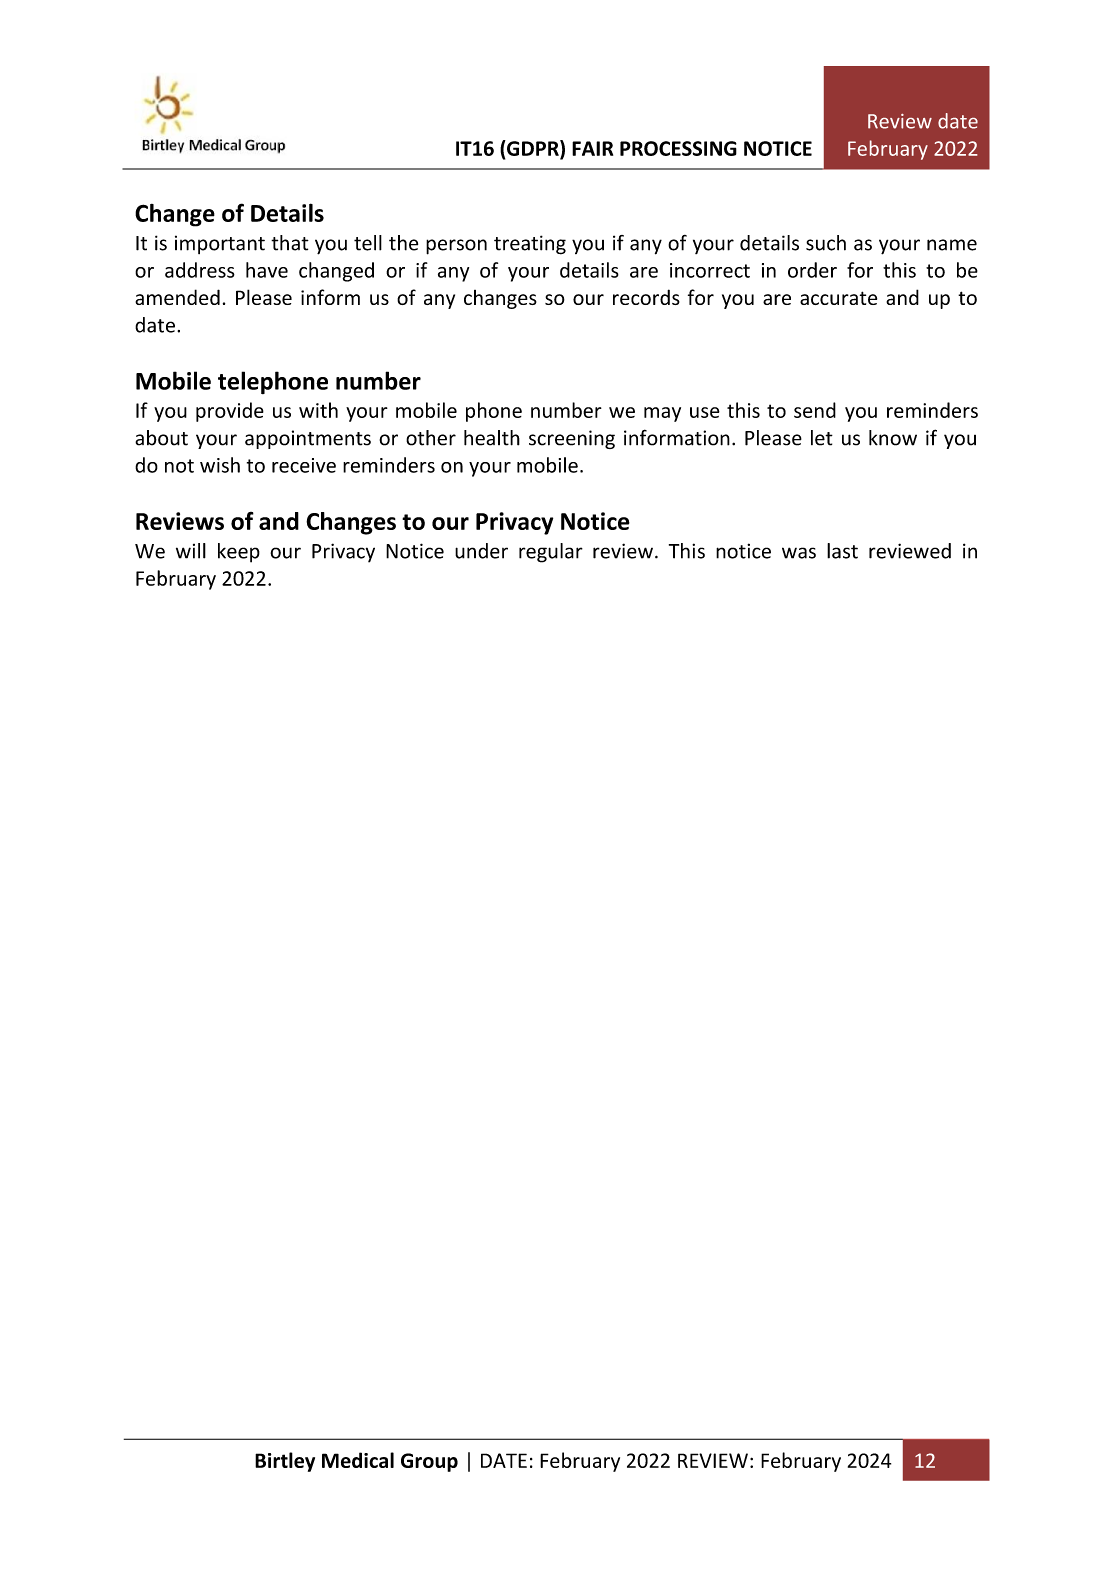  Describe the element at coordinates (551, 553) in the screenshot. I see `regular` at that location.
